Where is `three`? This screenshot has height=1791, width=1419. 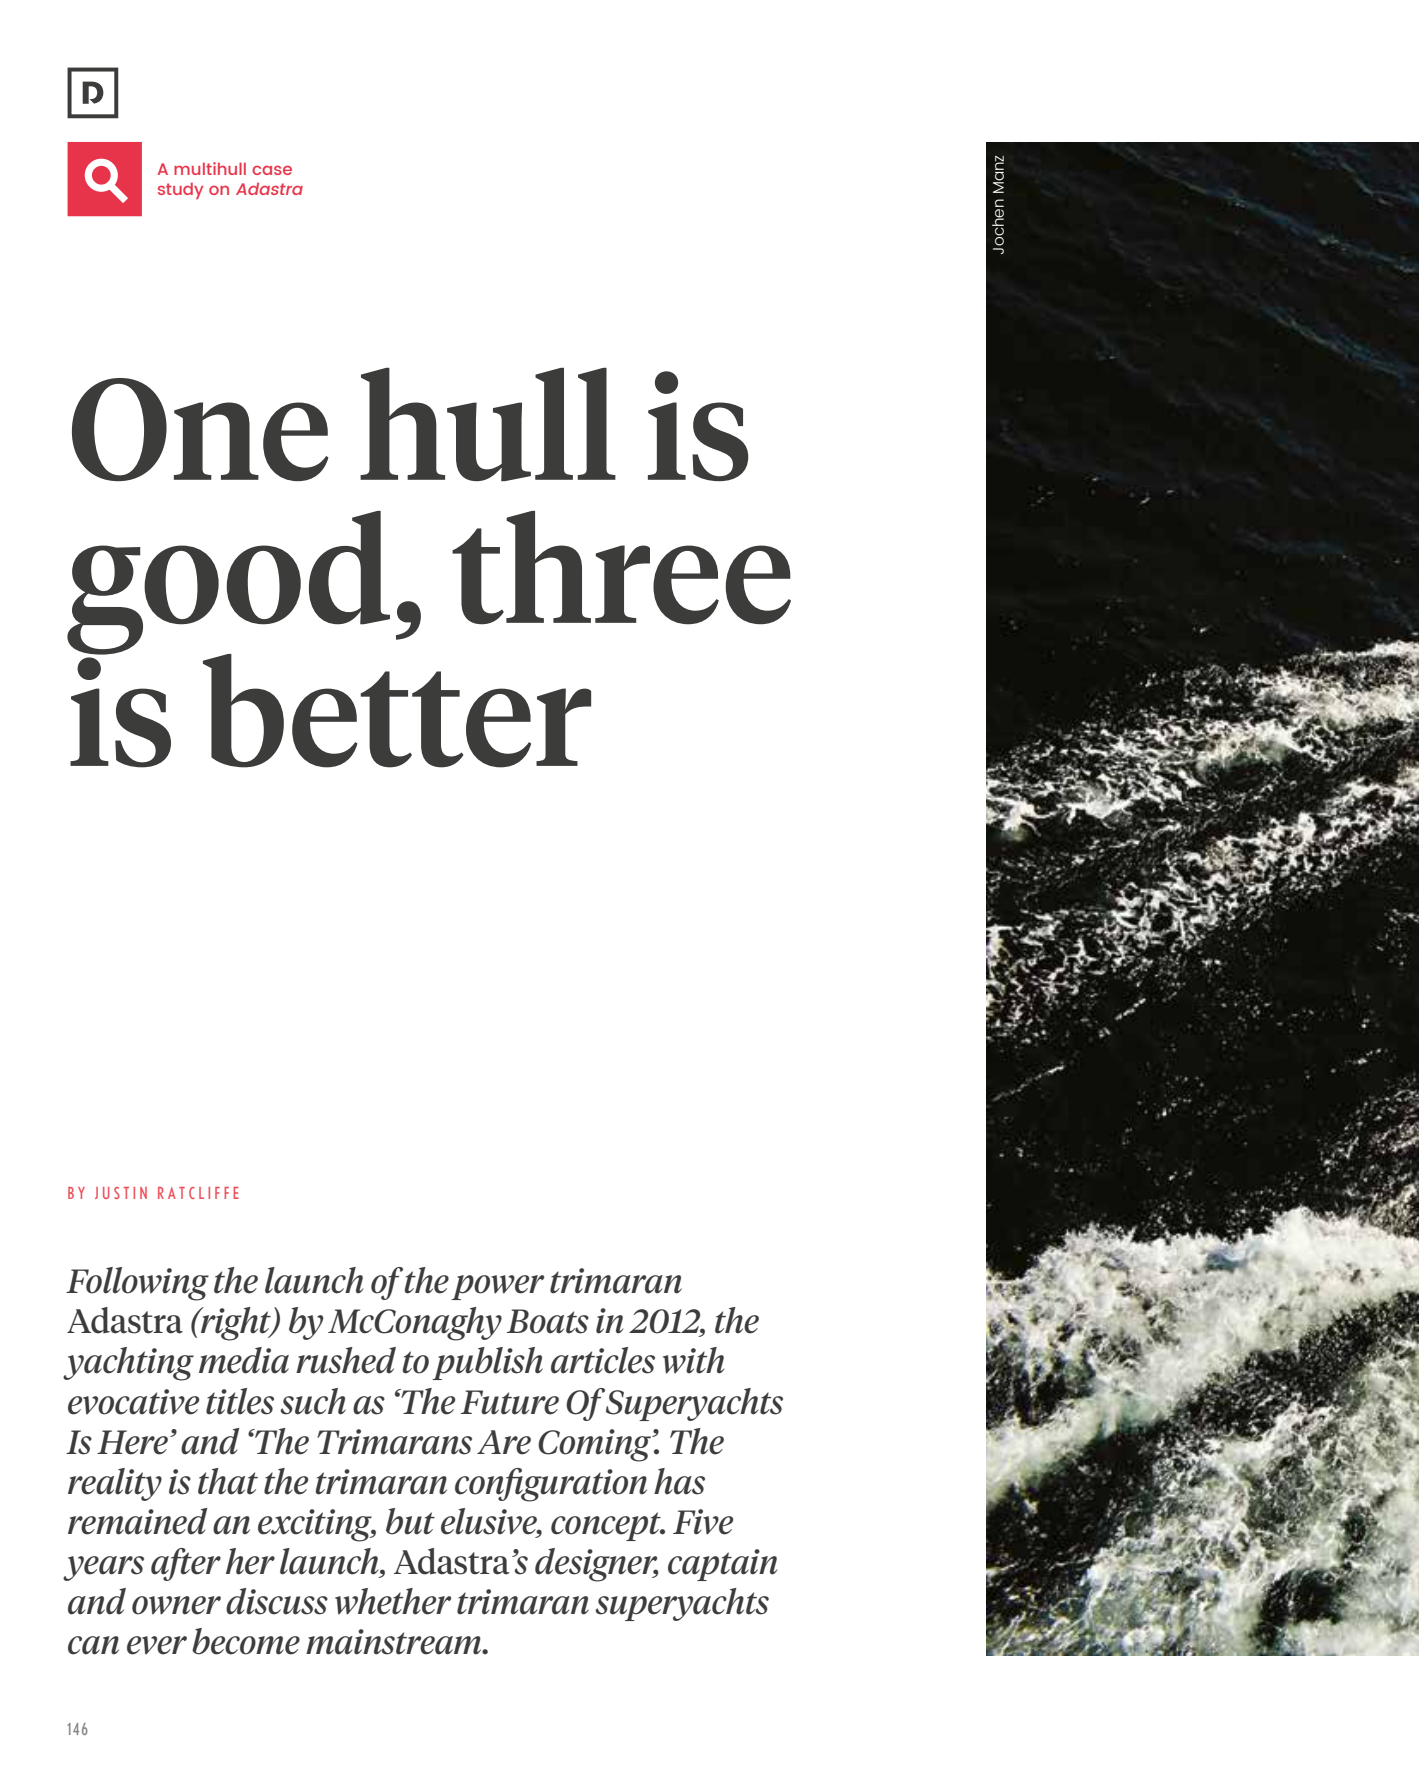
three is located at coordinates (621, 568).
